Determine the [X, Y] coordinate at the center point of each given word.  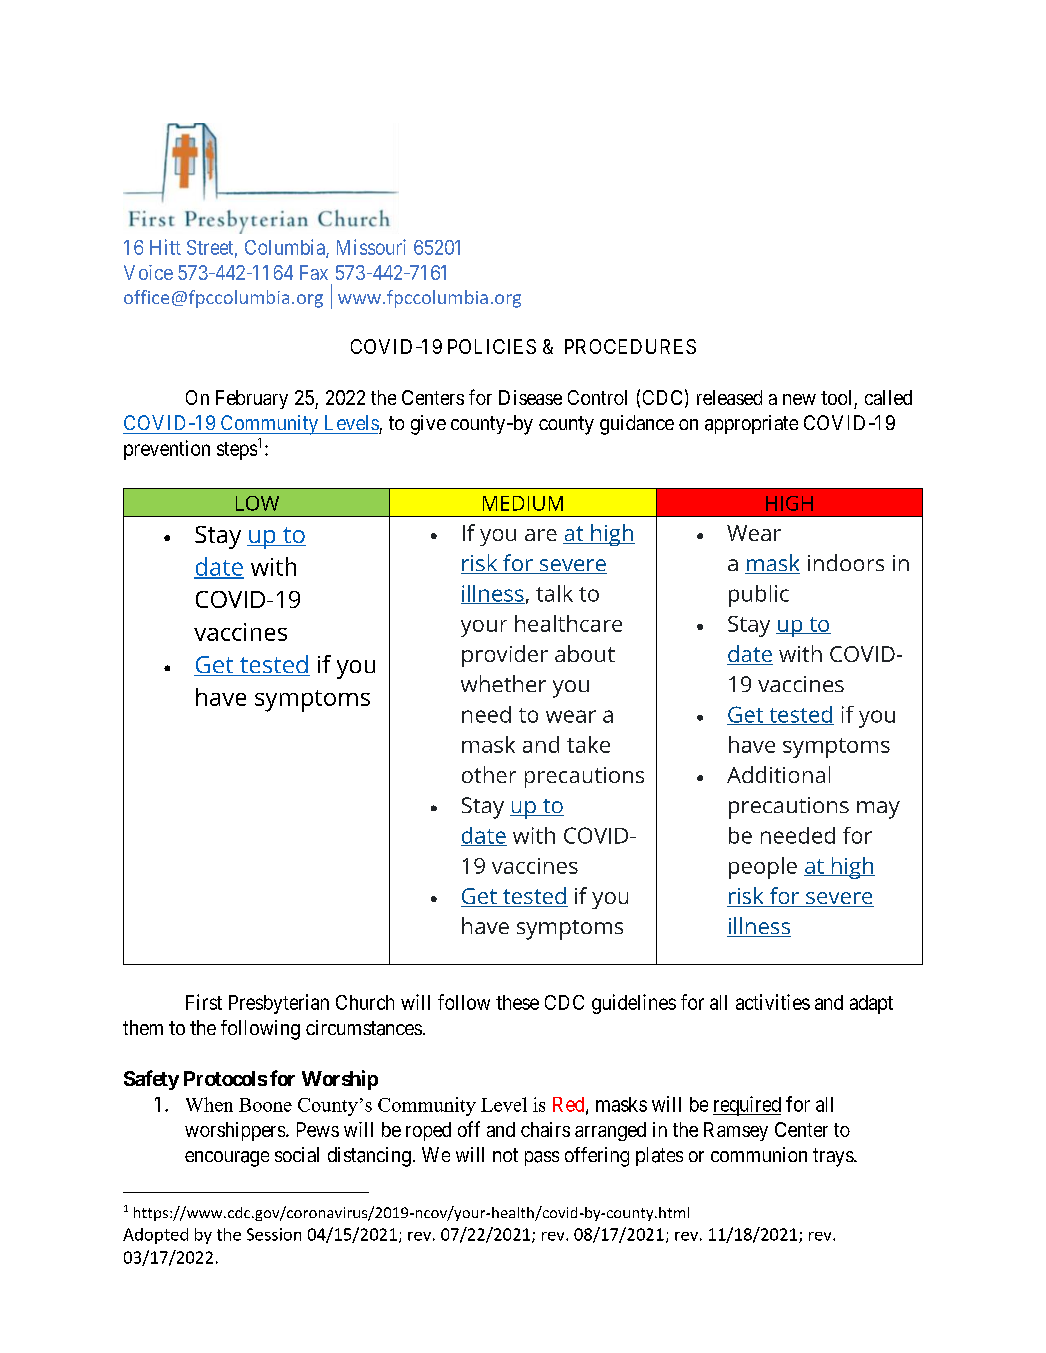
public [759, 596]
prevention [167, 450]
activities [773, 1002]
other [489, 774]
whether [503, 683]
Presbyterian [279, 1004]
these [517, 1002]
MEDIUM [523, 503]
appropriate [751, 424]
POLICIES [492, 346]
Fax [314, 272]
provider [505, 656]
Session [274, 1234]
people [763, 868]
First [204, 1002]
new [799, 399]
